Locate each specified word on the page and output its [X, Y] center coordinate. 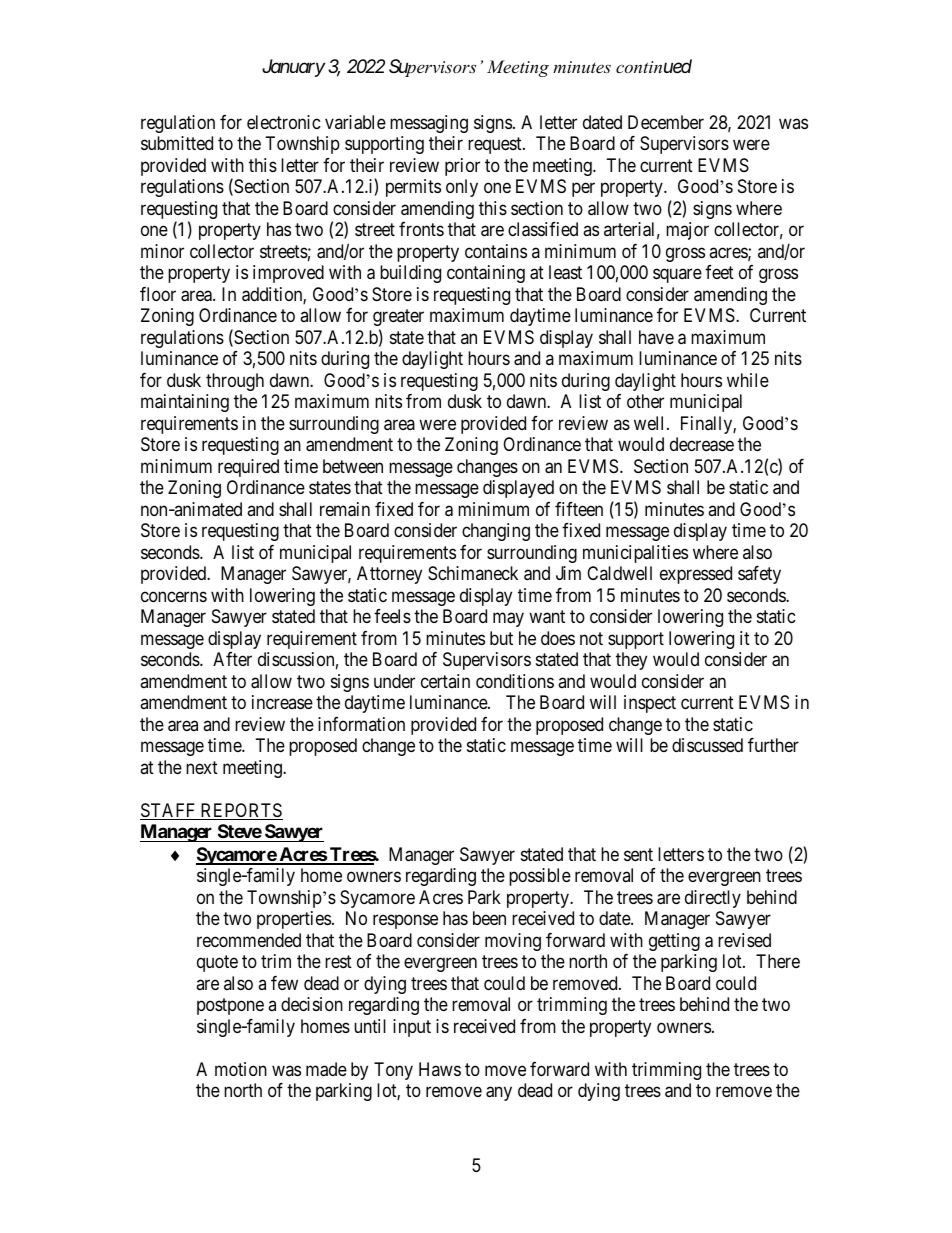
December [666, 122]
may [508, 620]
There [778, 961]
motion [241, 1069]
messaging [429, 124]
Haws [440, 1069]
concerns [174, 596]
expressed [696, 575]
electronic [284, 122]
